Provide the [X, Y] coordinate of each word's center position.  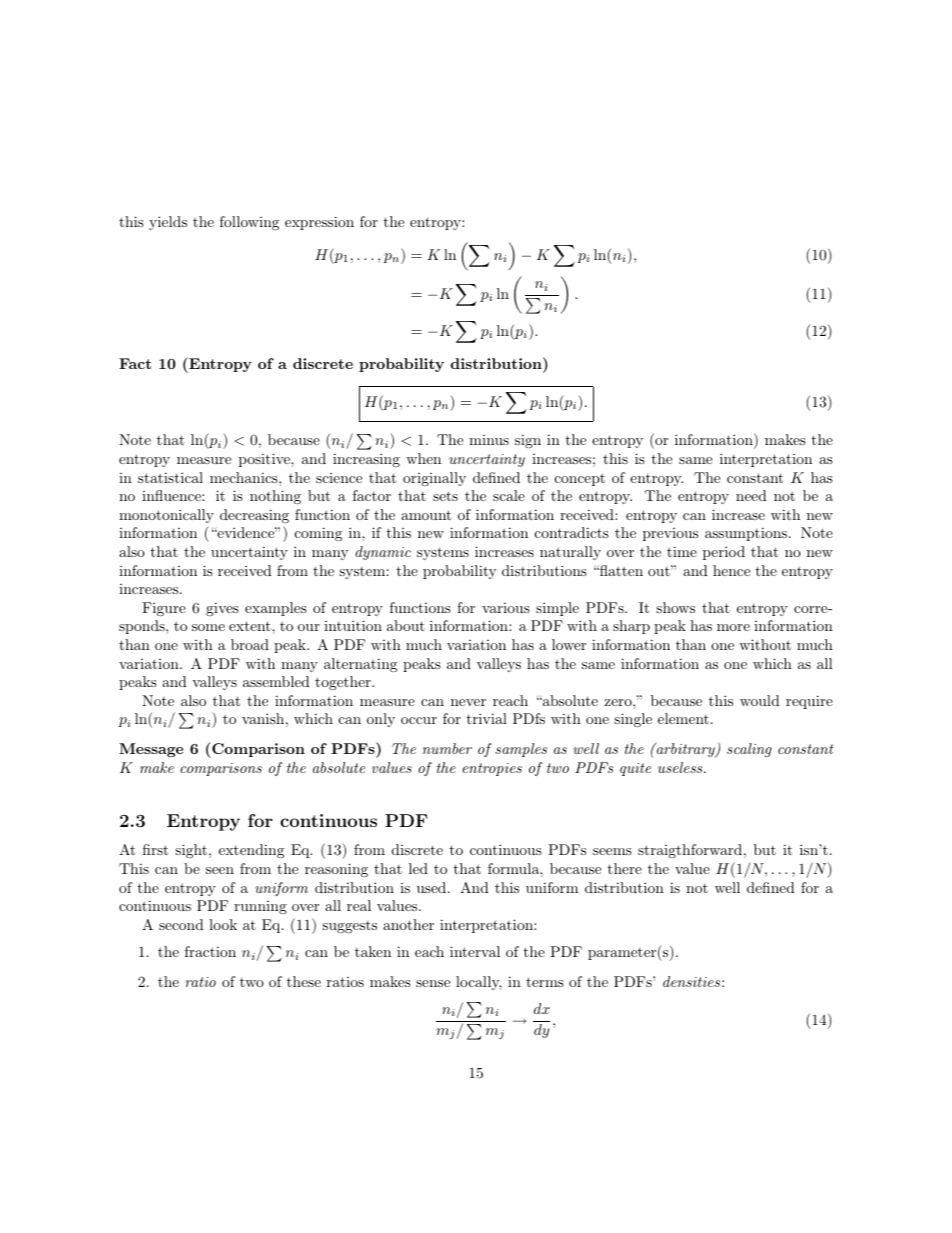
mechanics [245, 477]
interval [475, 951]
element [683, 718]
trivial [486, 718]
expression [319, 223]
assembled [276, 681]
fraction [210, 951]
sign [528, 441]
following [249, 223]
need [751, 495]
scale [509, 495]
